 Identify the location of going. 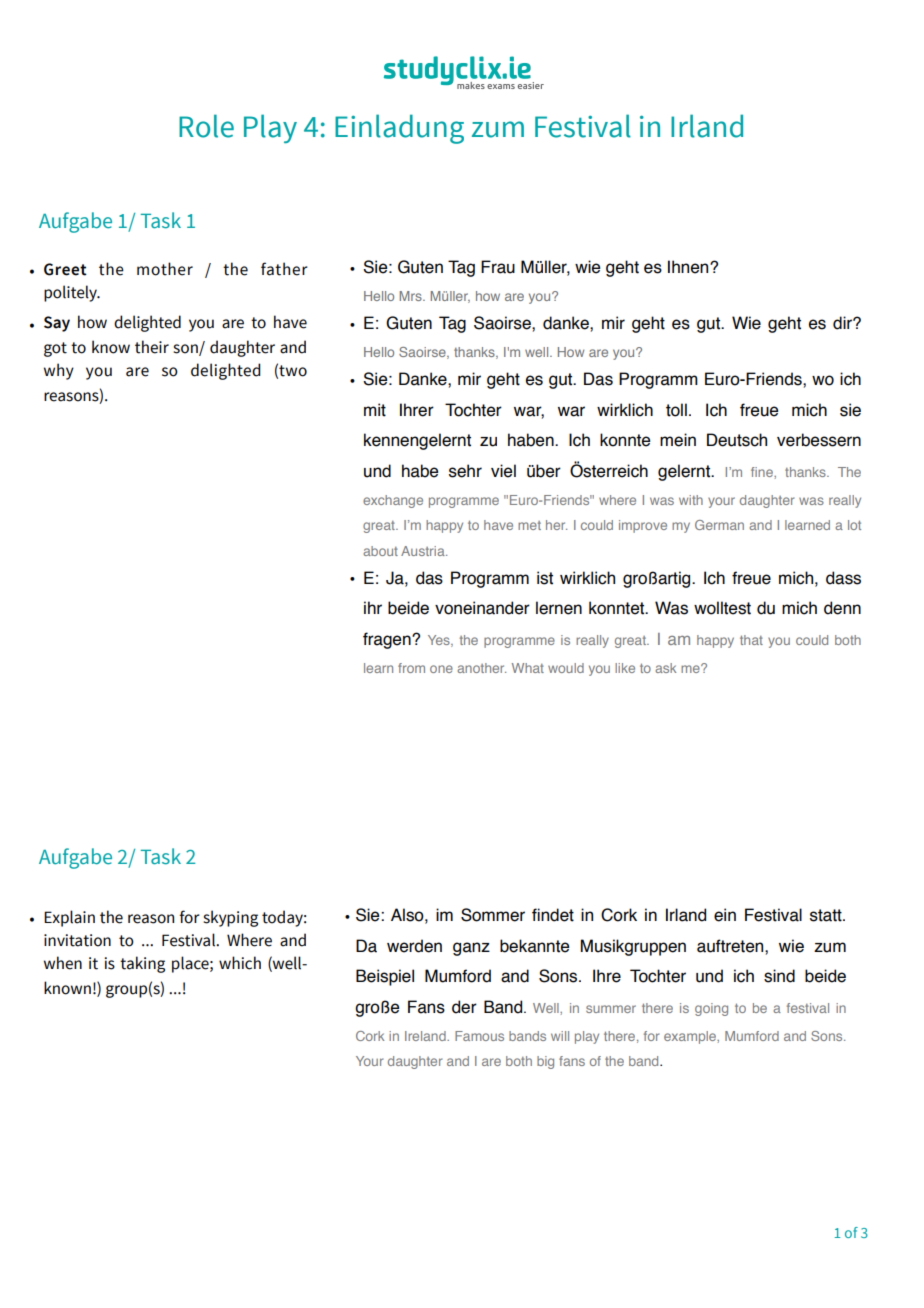
(711, 1009).
